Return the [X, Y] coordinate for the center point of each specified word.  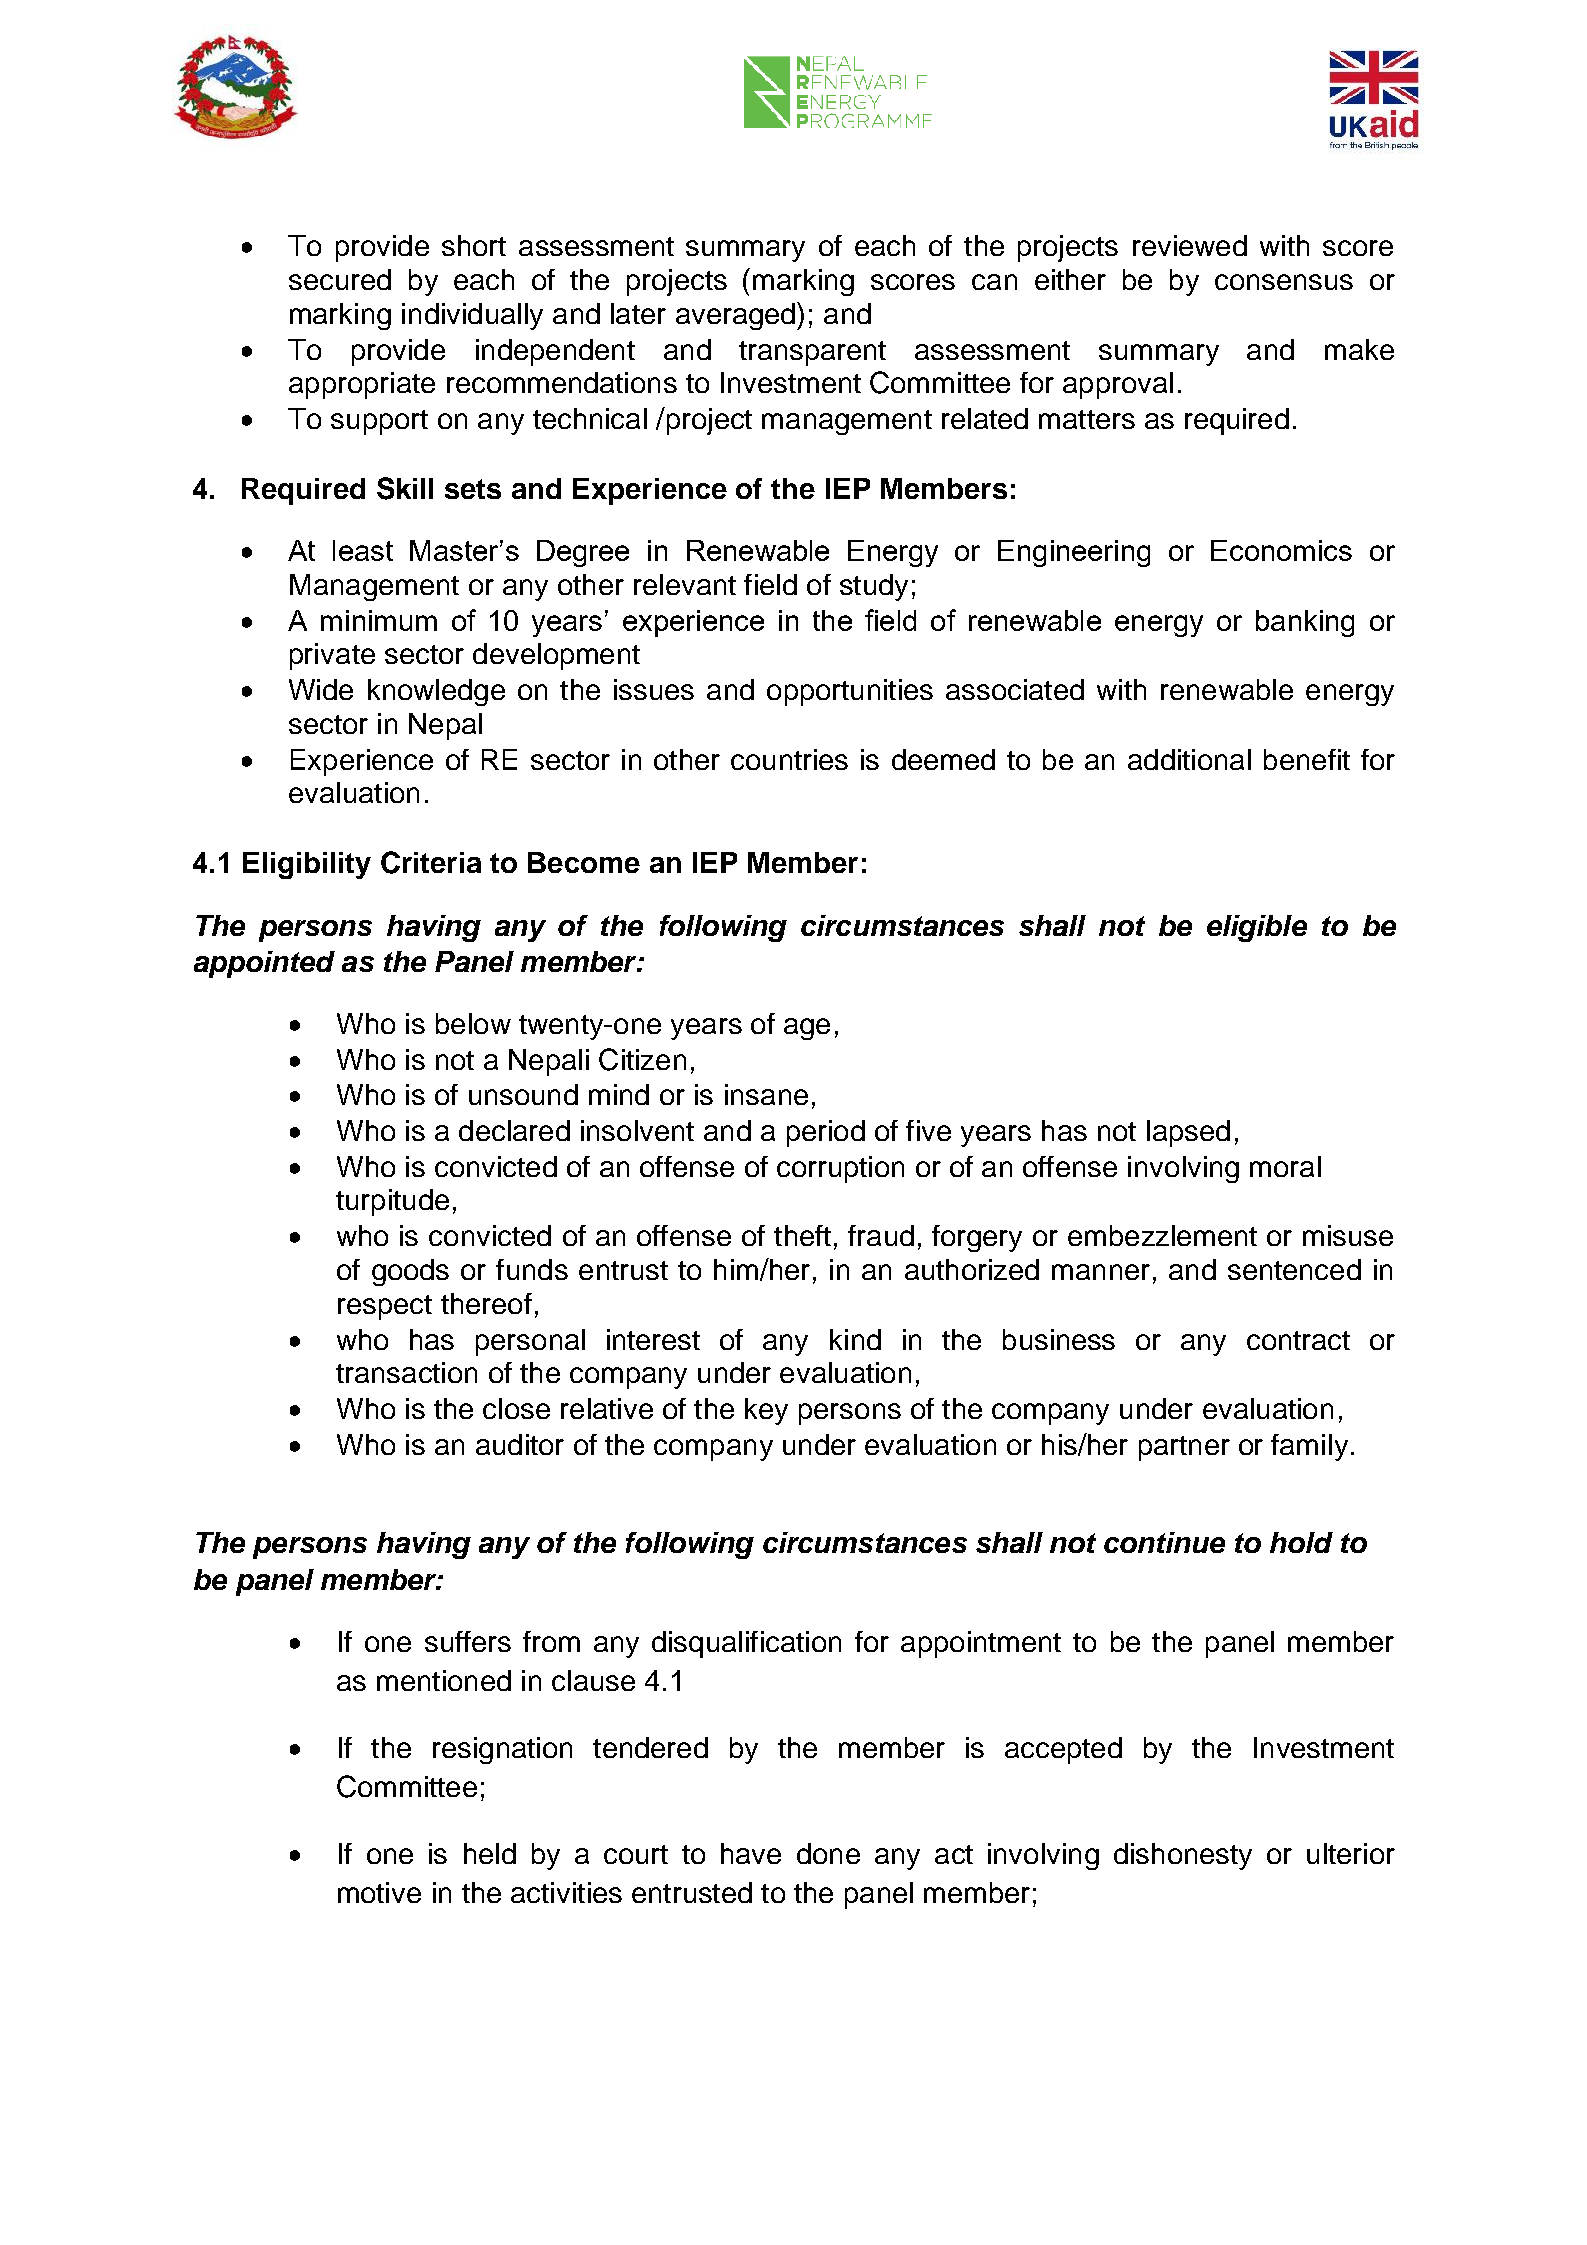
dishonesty [1183, 1856]
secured [340, 279]
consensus [1284, 282]
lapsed [1188, 1133]
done [828, 1853]
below [473, 1023]
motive [379, 1892]
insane [766, 1094]
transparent [812, 353]
